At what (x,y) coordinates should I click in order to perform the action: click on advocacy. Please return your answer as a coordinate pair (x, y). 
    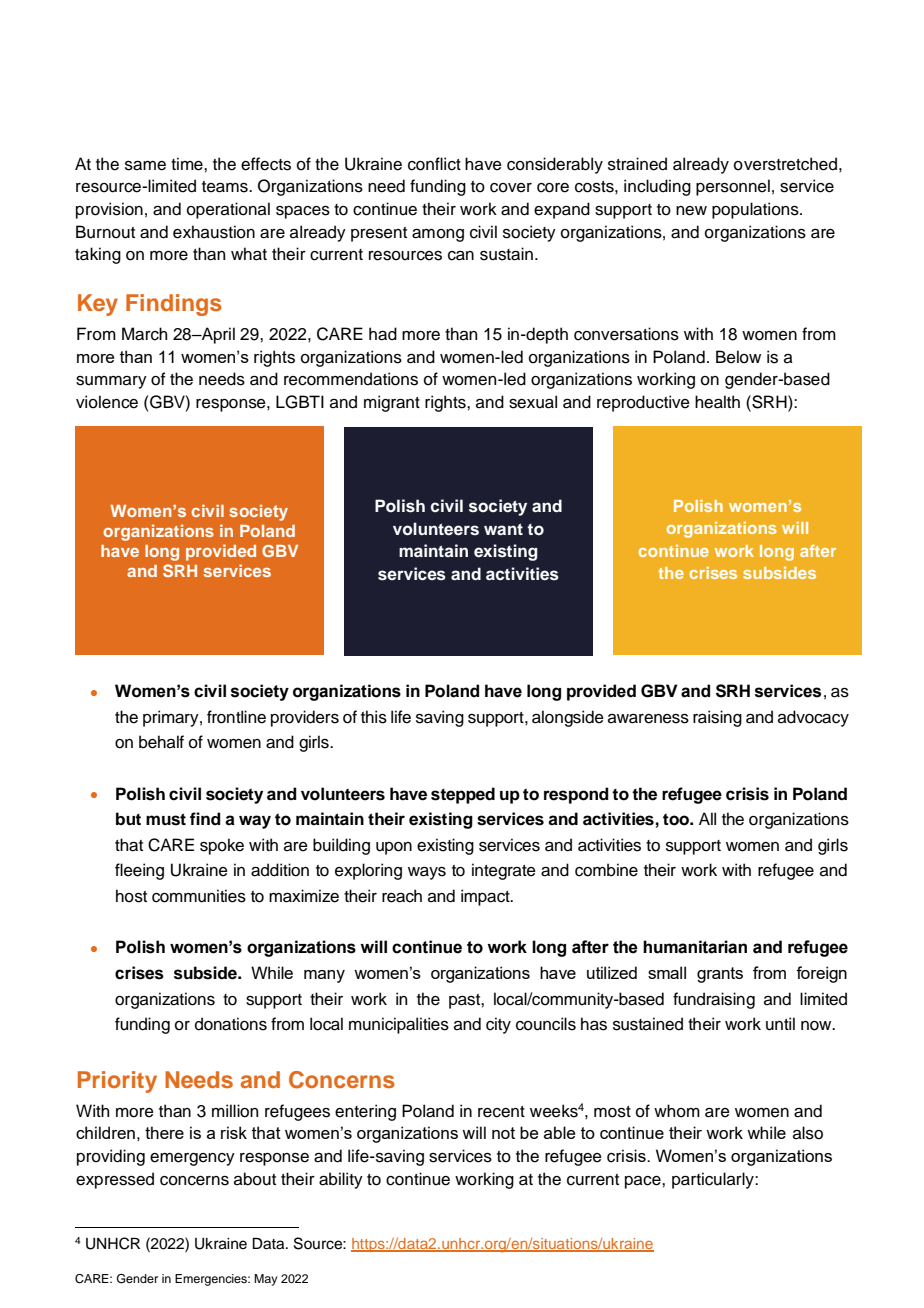
    Looking at the image, I should click on (813, 718).
